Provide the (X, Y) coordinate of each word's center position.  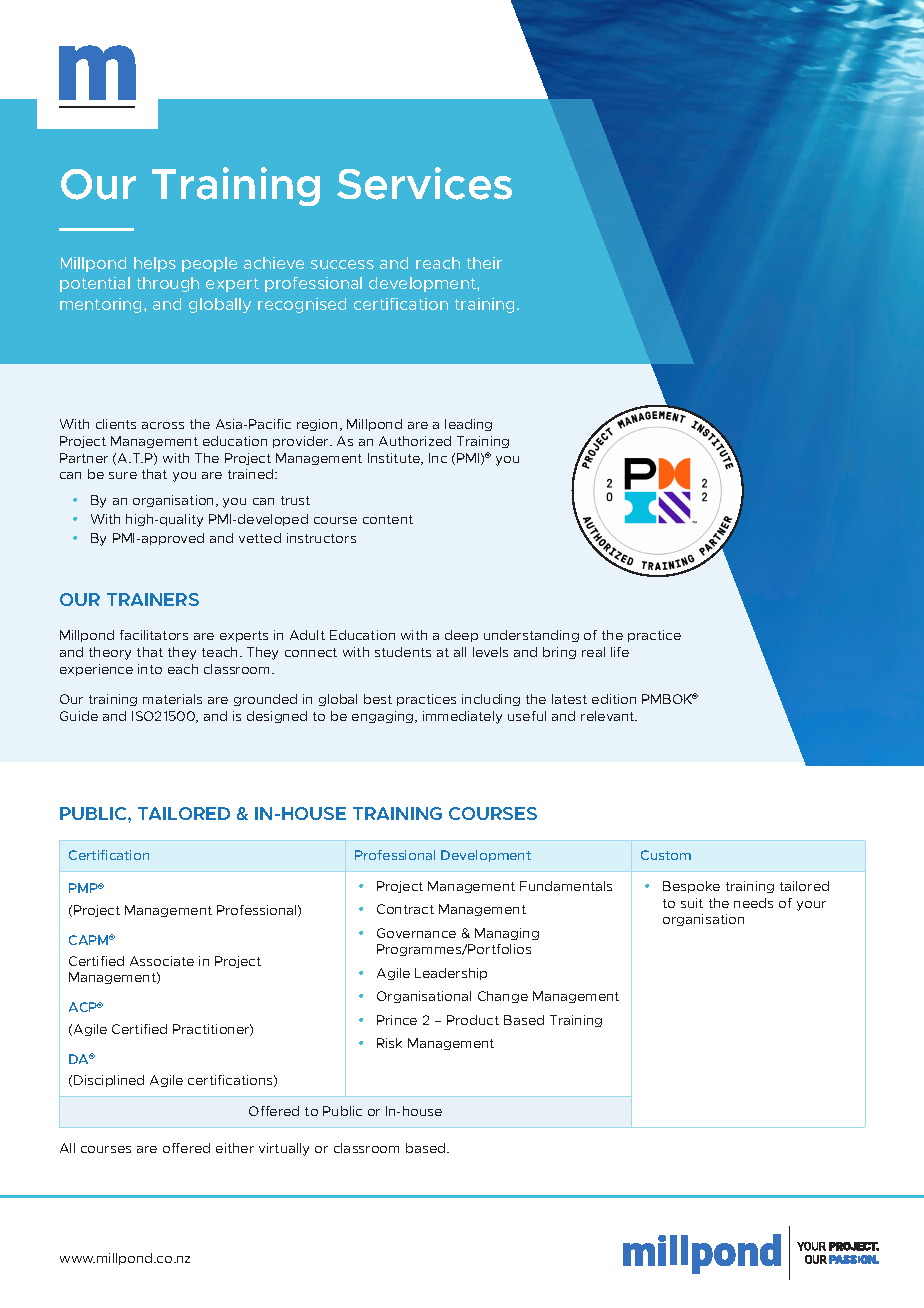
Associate (162, 961)
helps (155, 264)
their (484, 263)
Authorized (415, 441)
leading (468, 425)
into (150, 669)
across (163, 425)
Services (424, 183)
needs (753, 903)
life (620, 652)
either (235, 1148)
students (403, 652)
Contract (405, 909)
